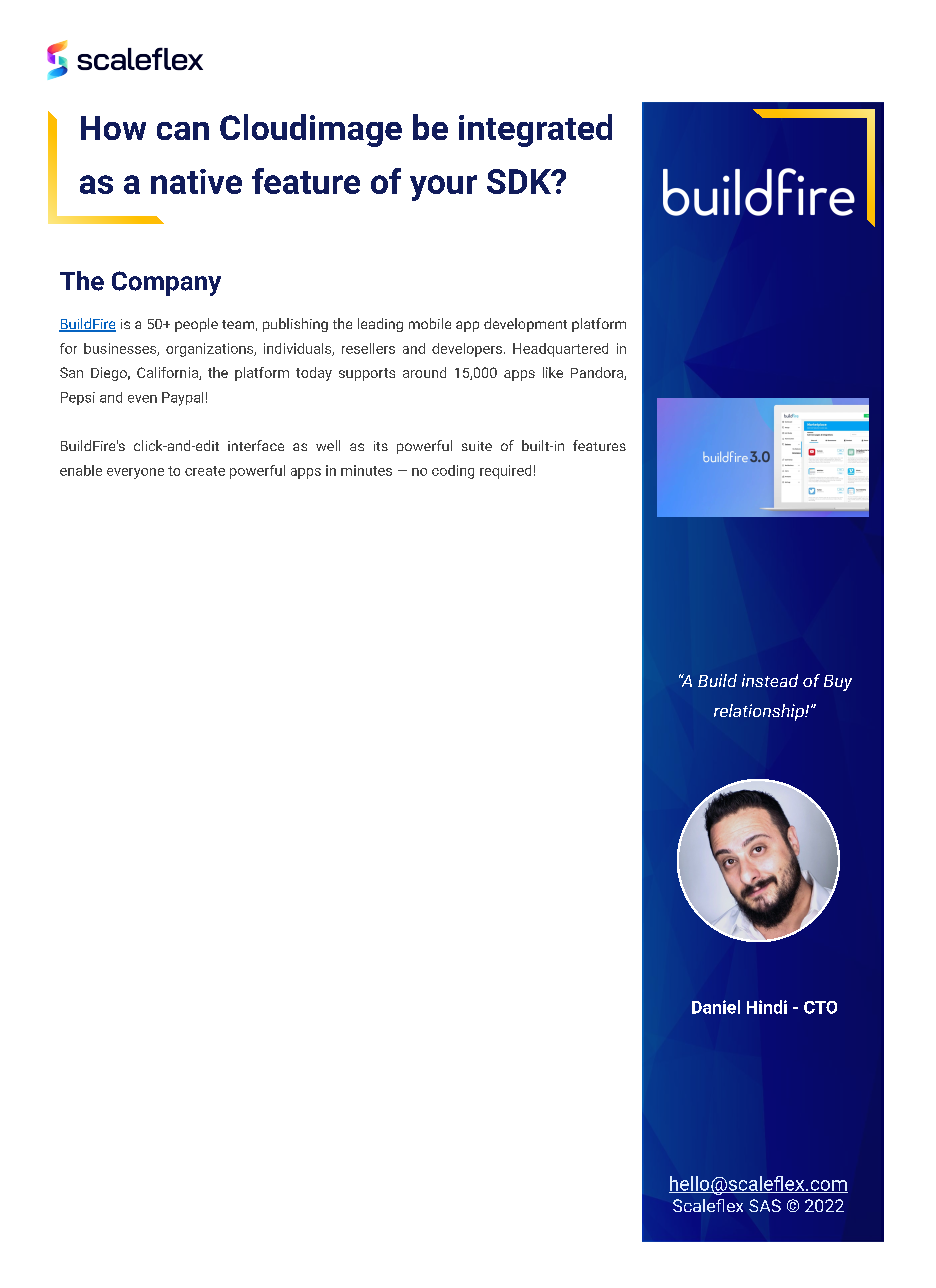  What do you see at coordinates (553, 372) in the image?
I see `like` at bounding box center [553, 372].
